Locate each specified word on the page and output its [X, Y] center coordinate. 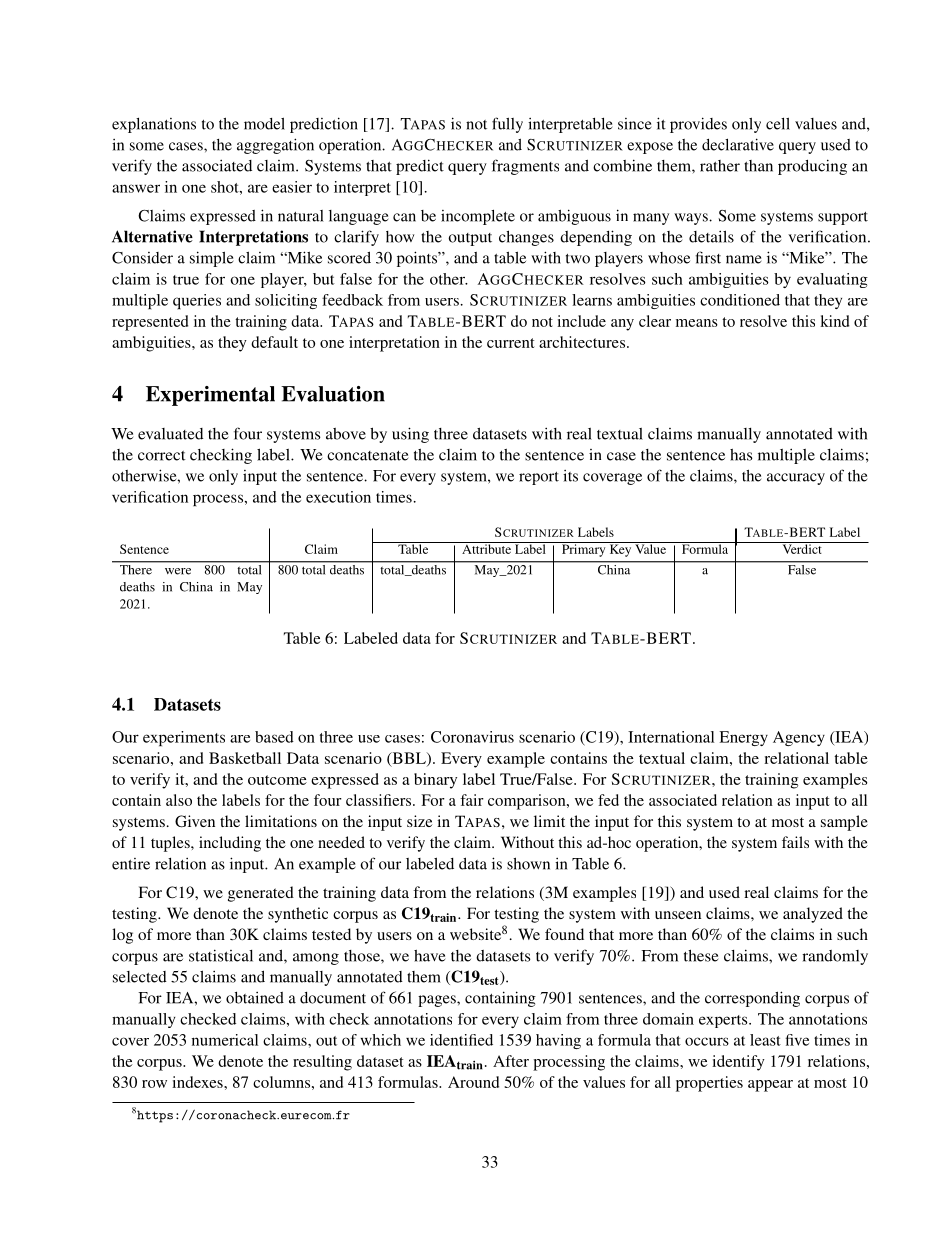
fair [472, 800]
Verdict [802, 548]
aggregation [275, 146]
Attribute [487, 548]
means [697, 323]
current [511, 343]
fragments [525, 167]
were [178, 571]
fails [795, 842]
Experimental [210, 396]
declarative [738, 144]
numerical [225, 1040]
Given [195, 821]
